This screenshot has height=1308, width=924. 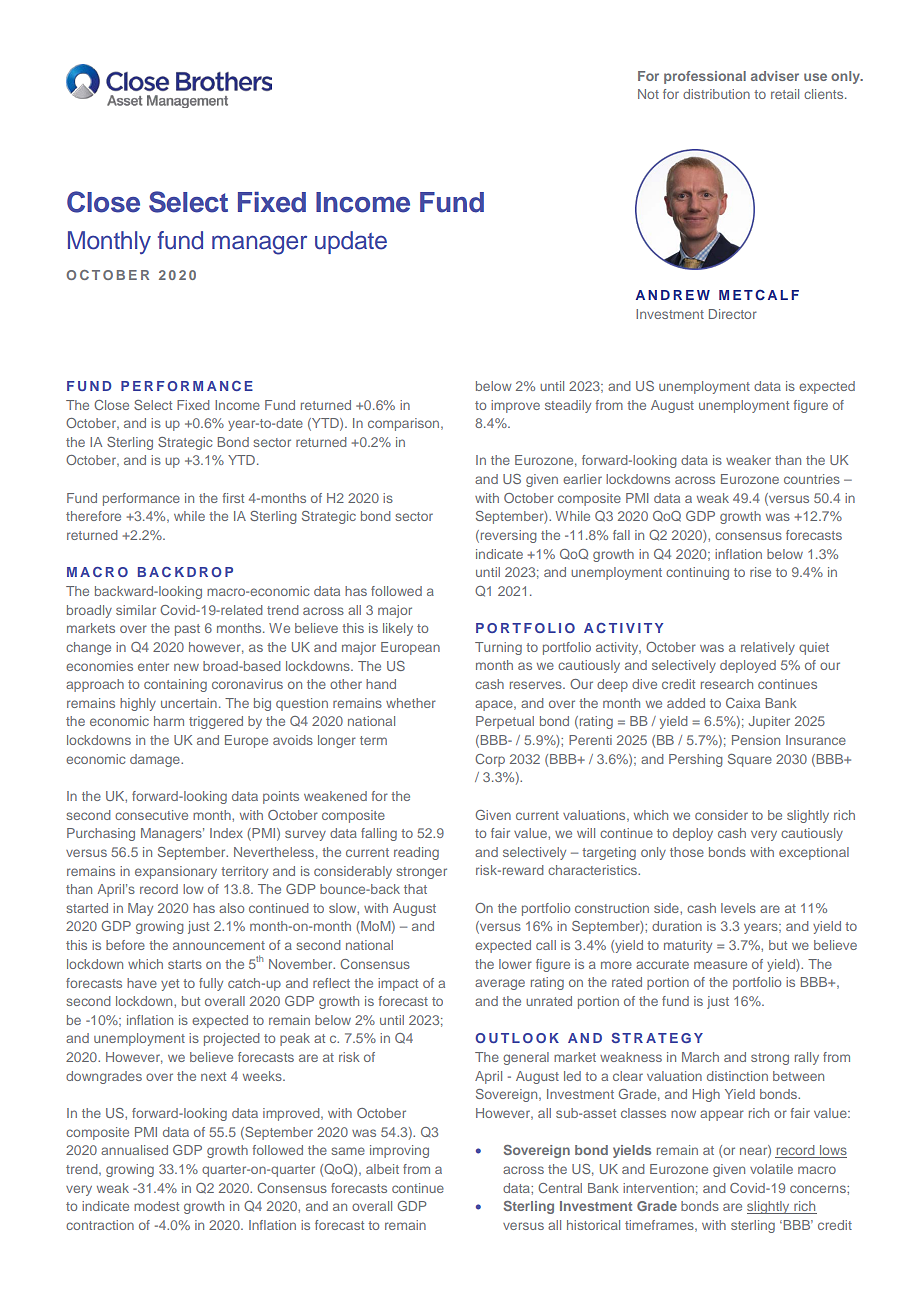 I want to click on Square, so click(x=750, y=760).
